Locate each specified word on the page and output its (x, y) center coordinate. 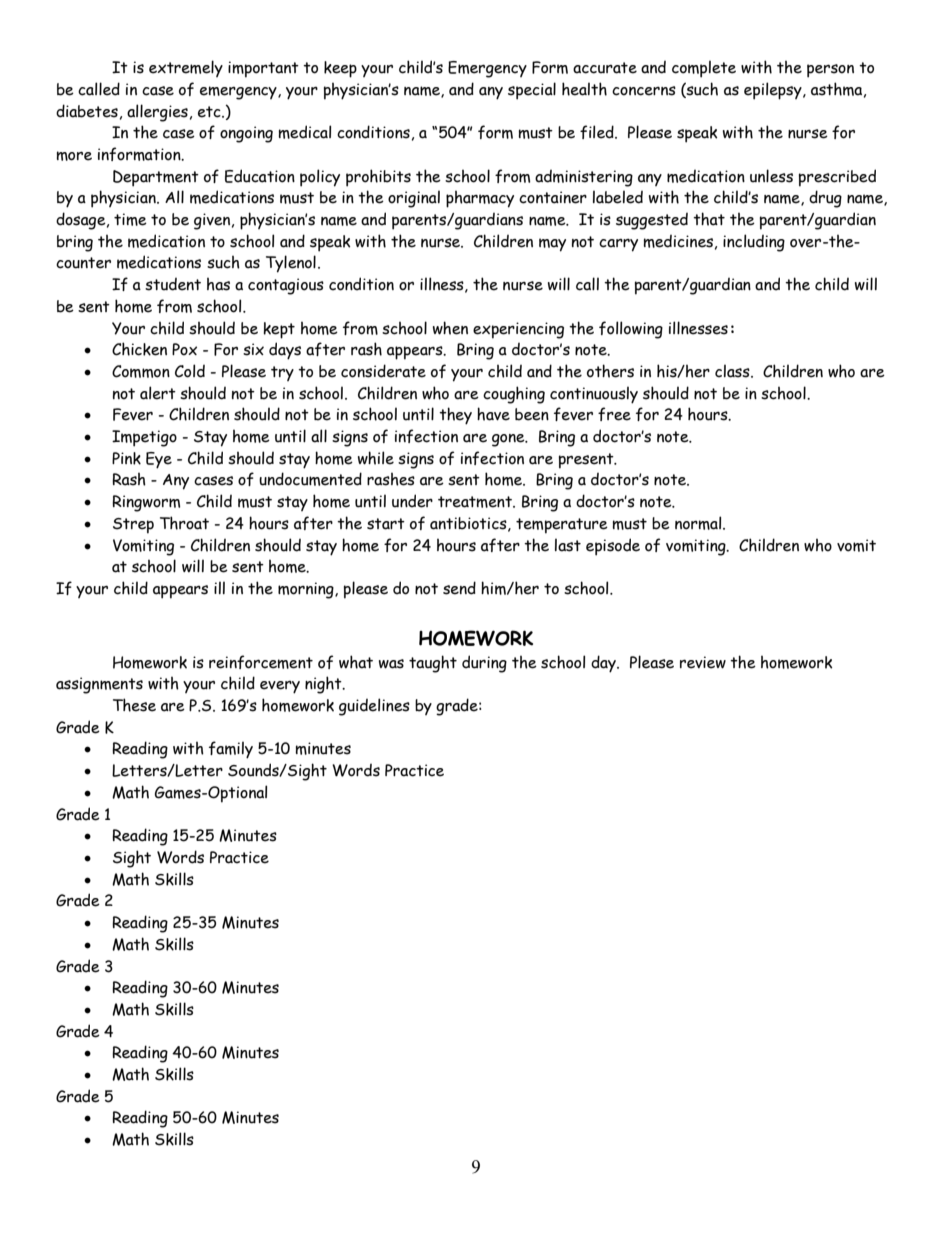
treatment (476, 502)
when (450, 328)
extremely (186, 68)
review (703, 662)
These (134, 705)
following (631, 330)
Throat (184, 523)
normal (699, 523)
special (532, 91)
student (173, 284)
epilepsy (774, 91)
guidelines (374, 707)
